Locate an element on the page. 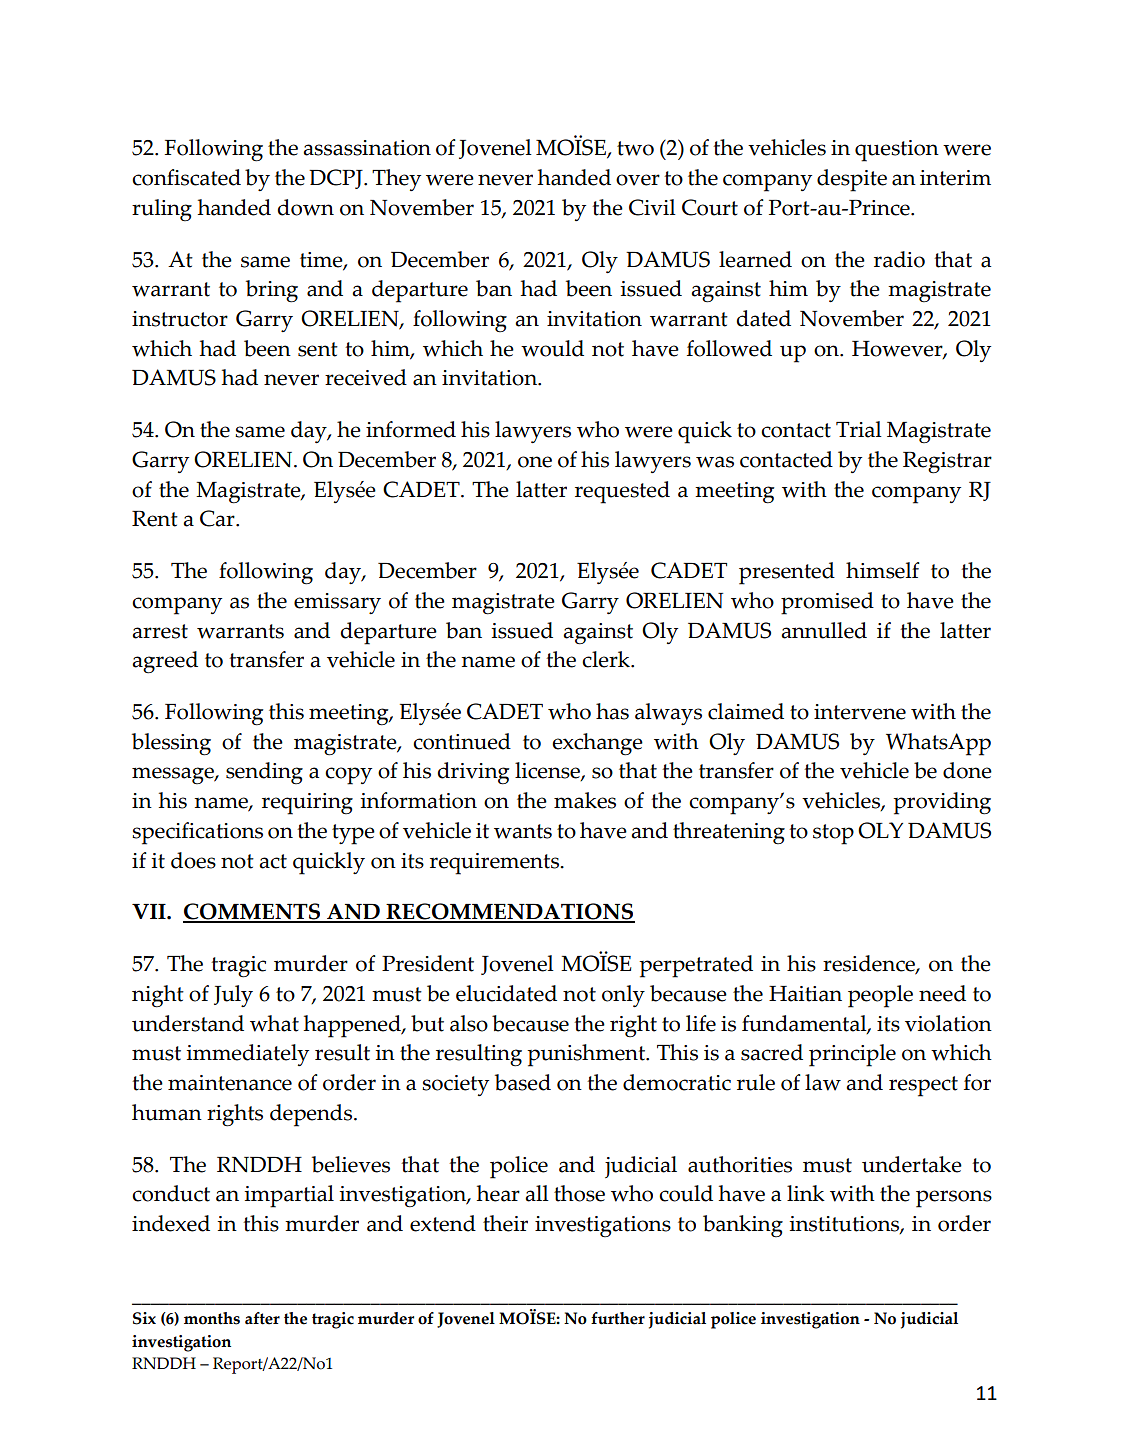  over is located at coordinates (638, 180).
